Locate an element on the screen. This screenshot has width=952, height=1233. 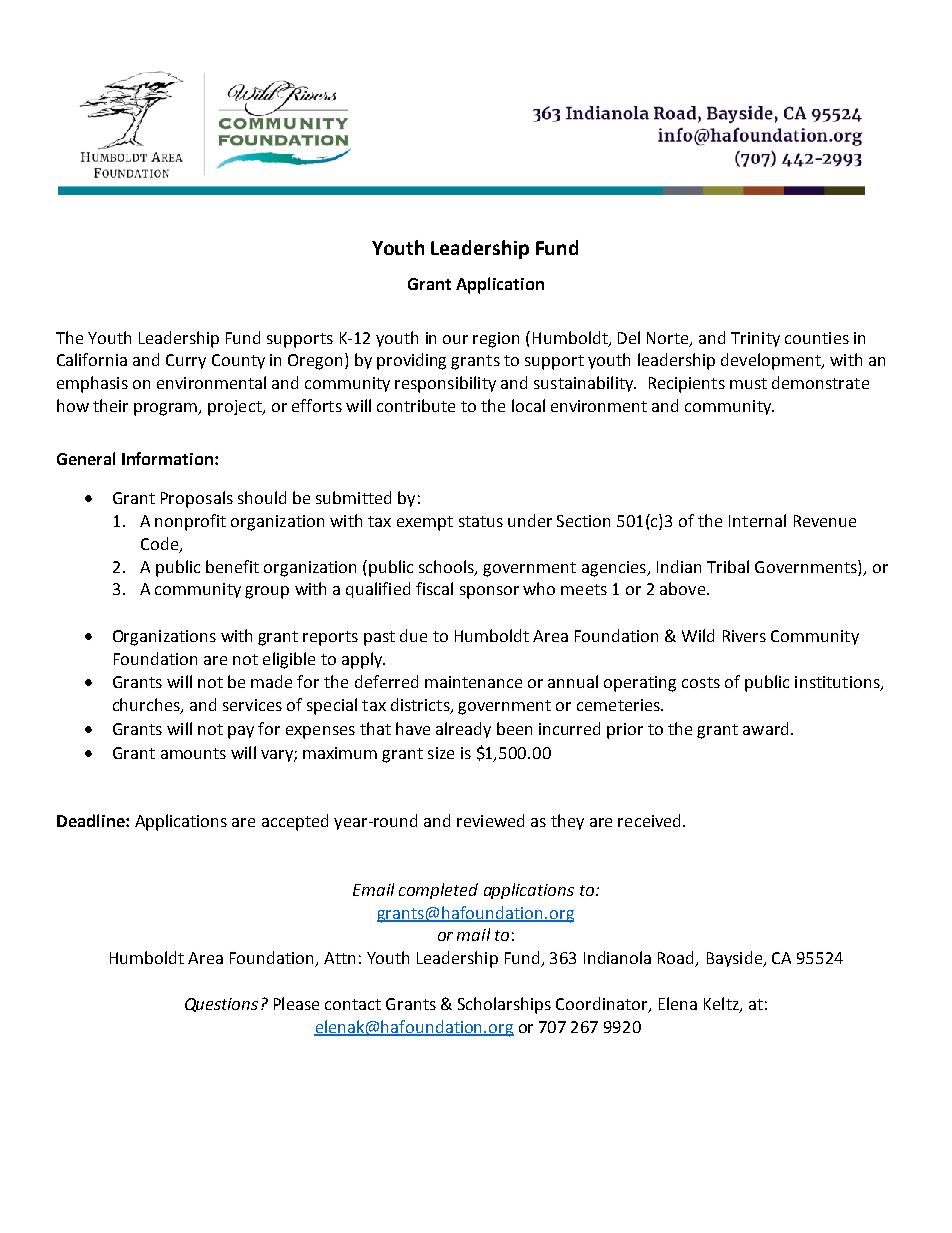
Curry is located at coordinates (186, 361).
